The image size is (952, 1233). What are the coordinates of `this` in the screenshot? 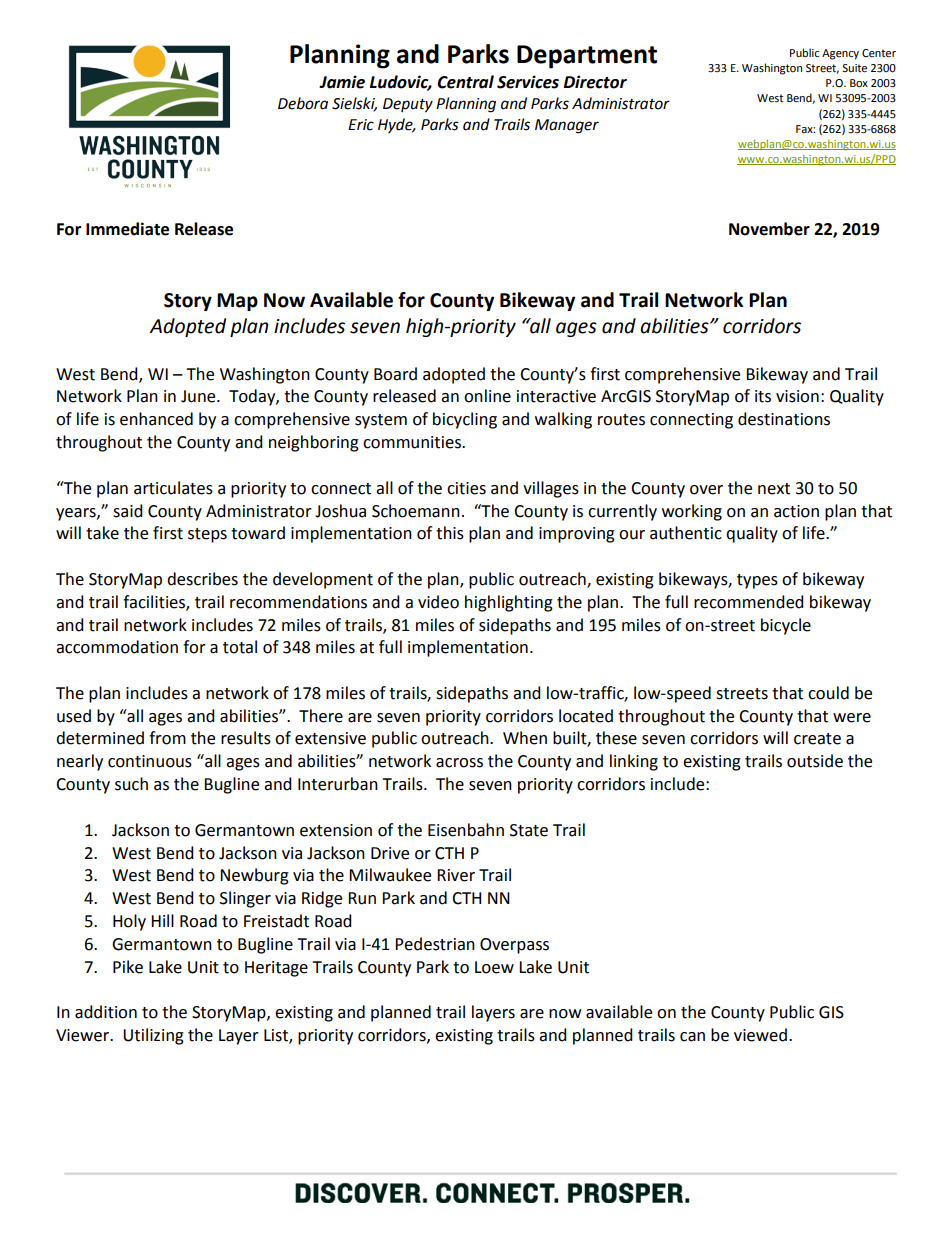 It's located at (450, 533).
